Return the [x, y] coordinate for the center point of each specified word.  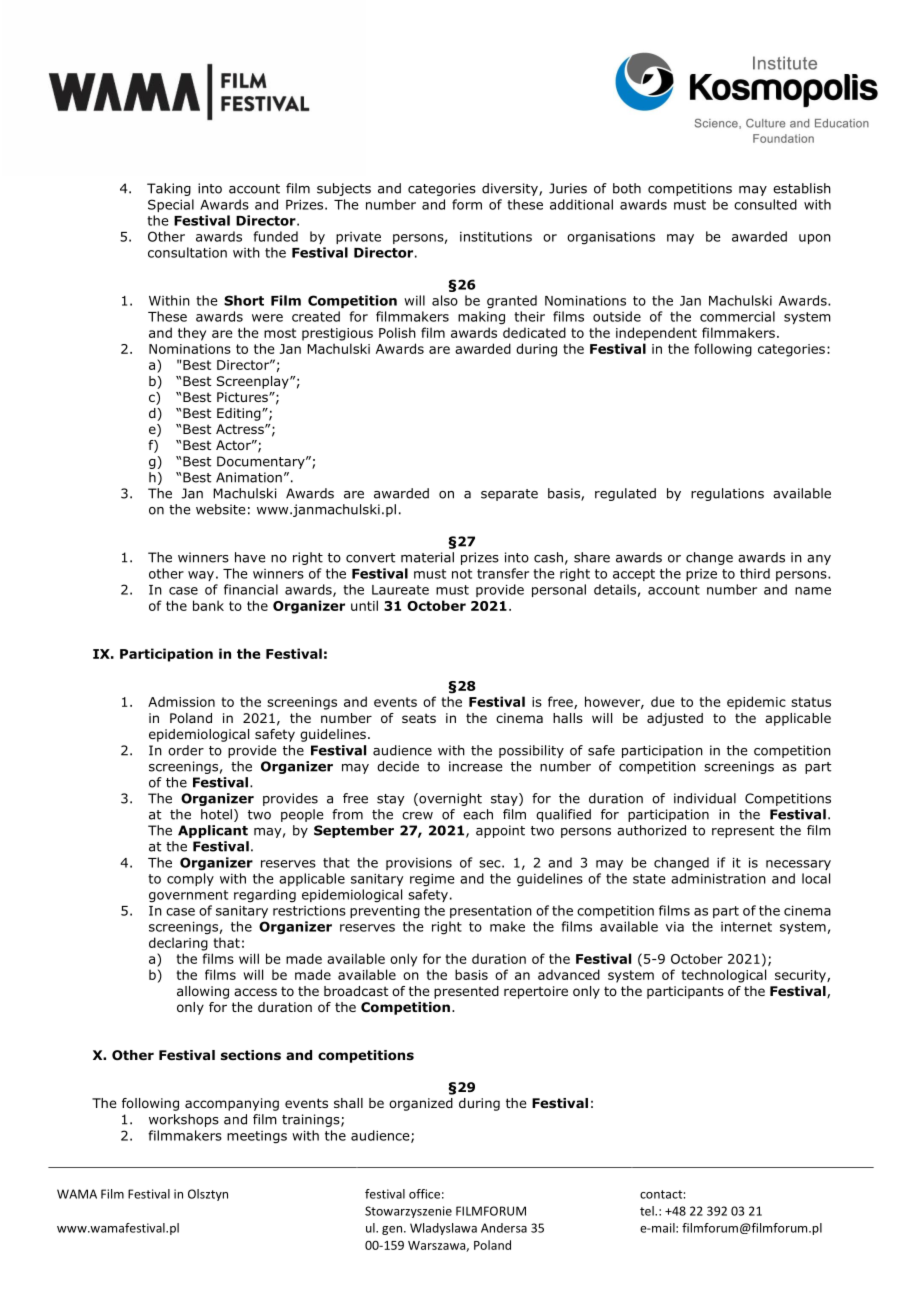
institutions [496, 237]
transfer [503, 573]
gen [392, 1230]
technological [724, 976]
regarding [265, 895]
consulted [765, 204]
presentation [491, 912]
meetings [257, 1137]
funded [275, 236]
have [250, 557]
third [755, 573]
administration [718, 878]
